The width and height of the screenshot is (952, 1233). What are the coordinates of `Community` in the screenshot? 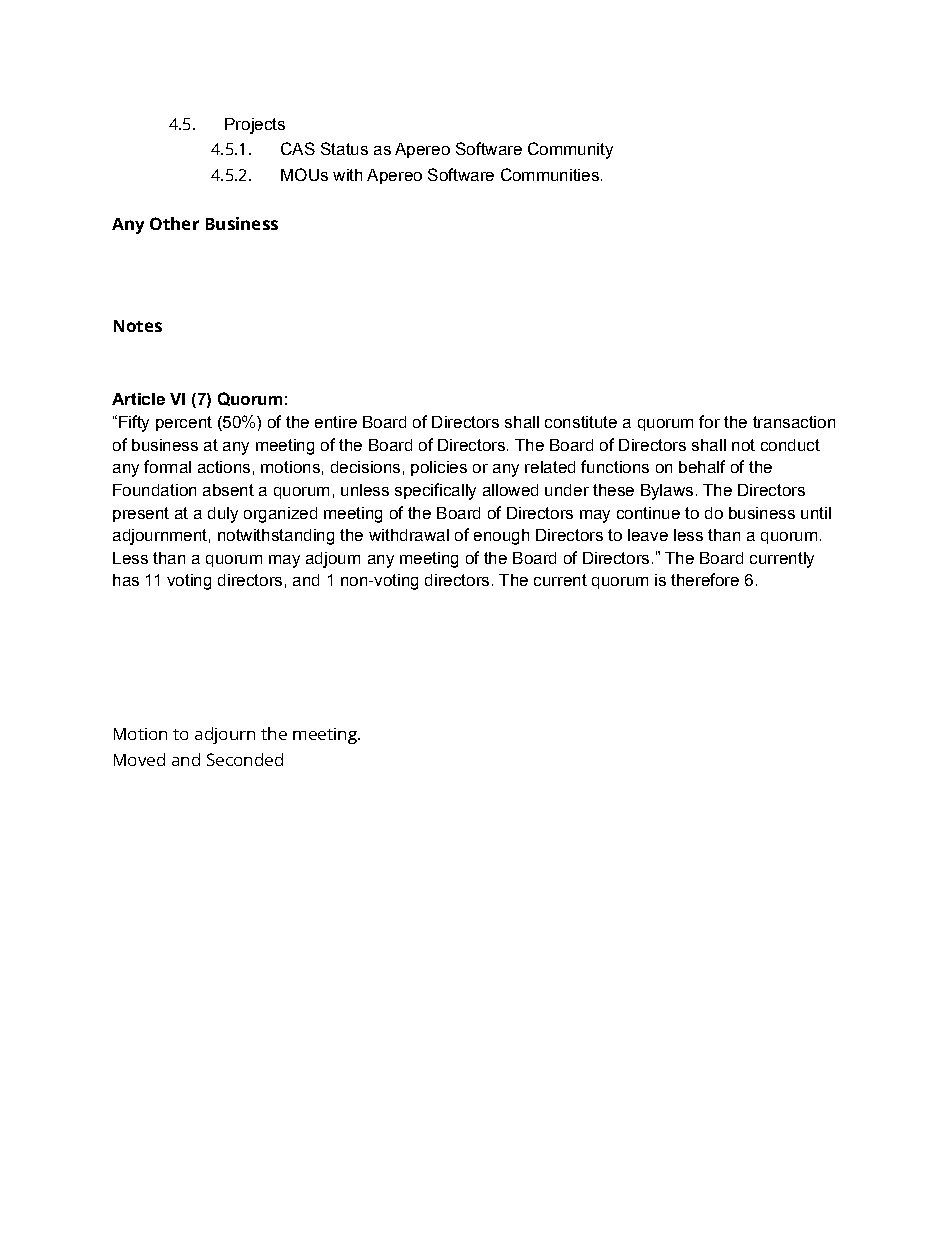 It's located at (570, 150).
